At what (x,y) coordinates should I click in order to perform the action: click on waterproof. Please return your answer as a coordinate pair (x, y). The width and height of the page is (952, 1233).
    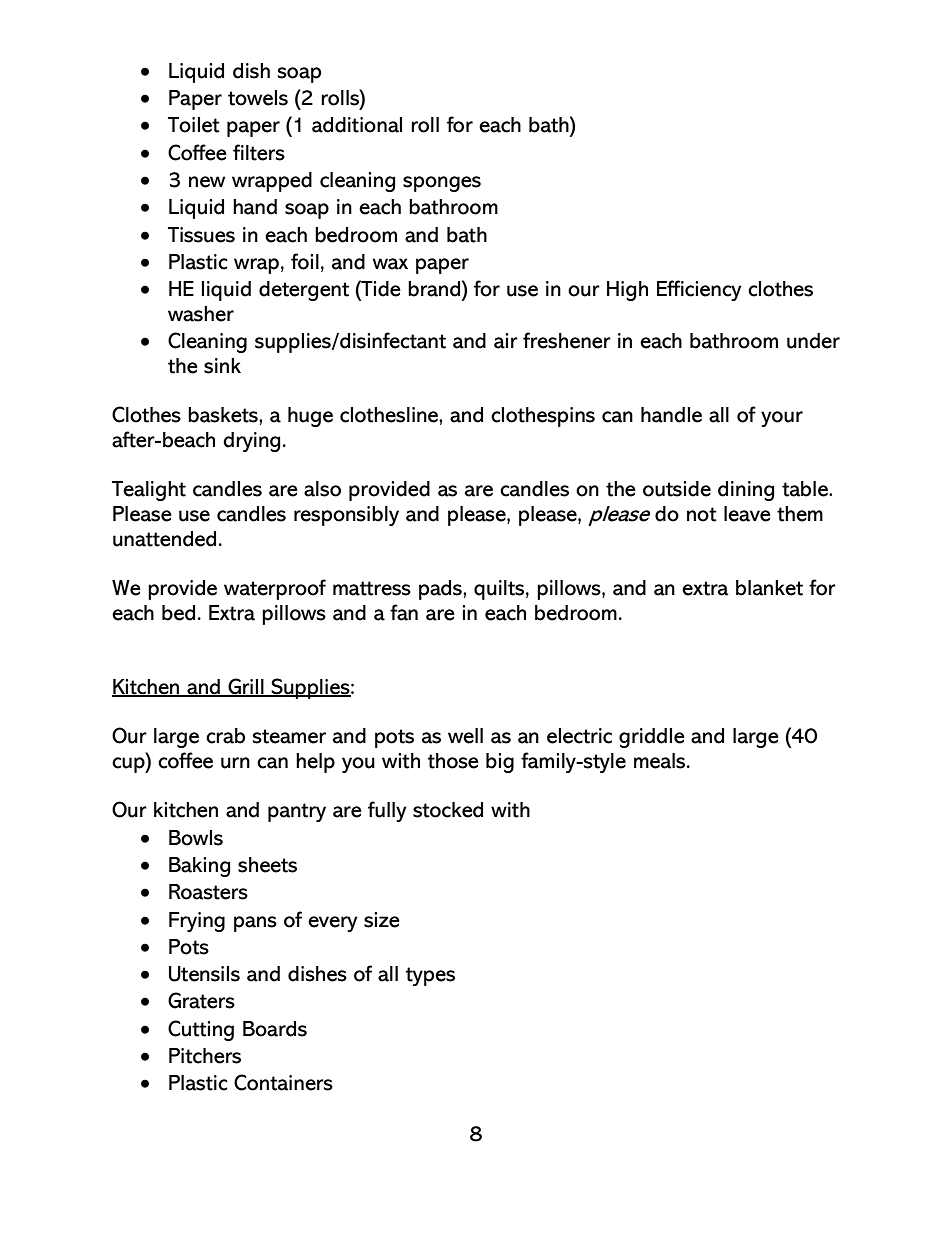
    Looking at the image, I should click on (275, 589).
